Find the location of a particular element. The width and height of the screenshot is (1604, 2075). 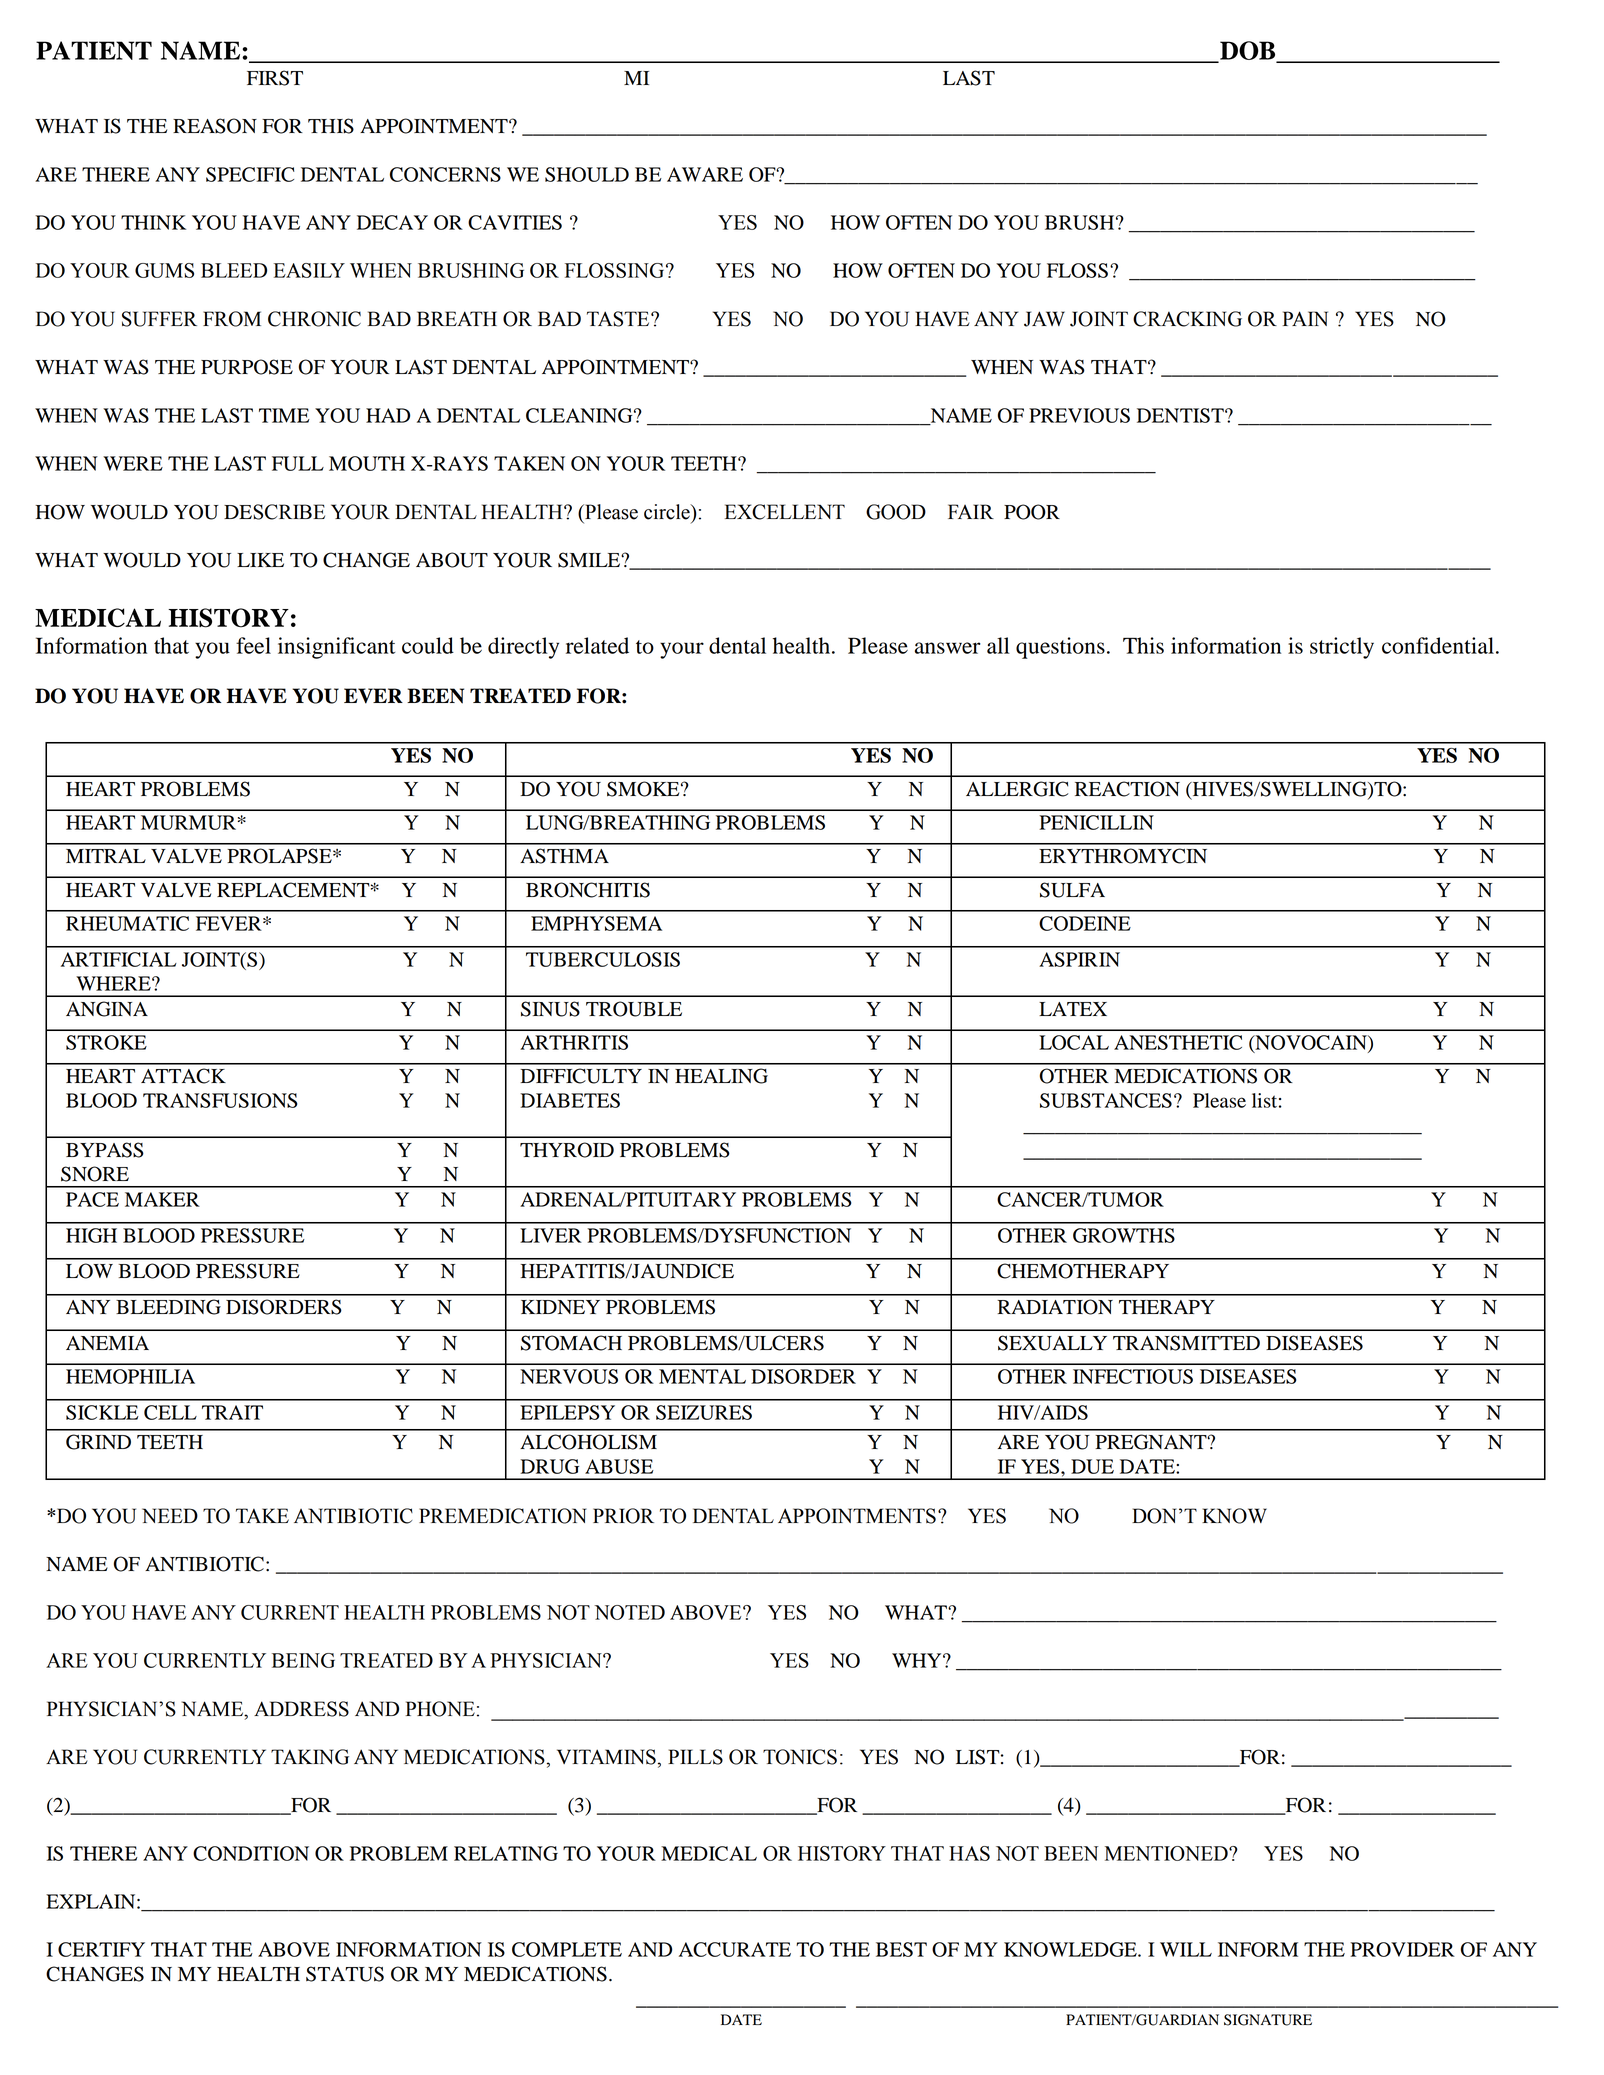

AWARE is located at coordinates (705, 174).
